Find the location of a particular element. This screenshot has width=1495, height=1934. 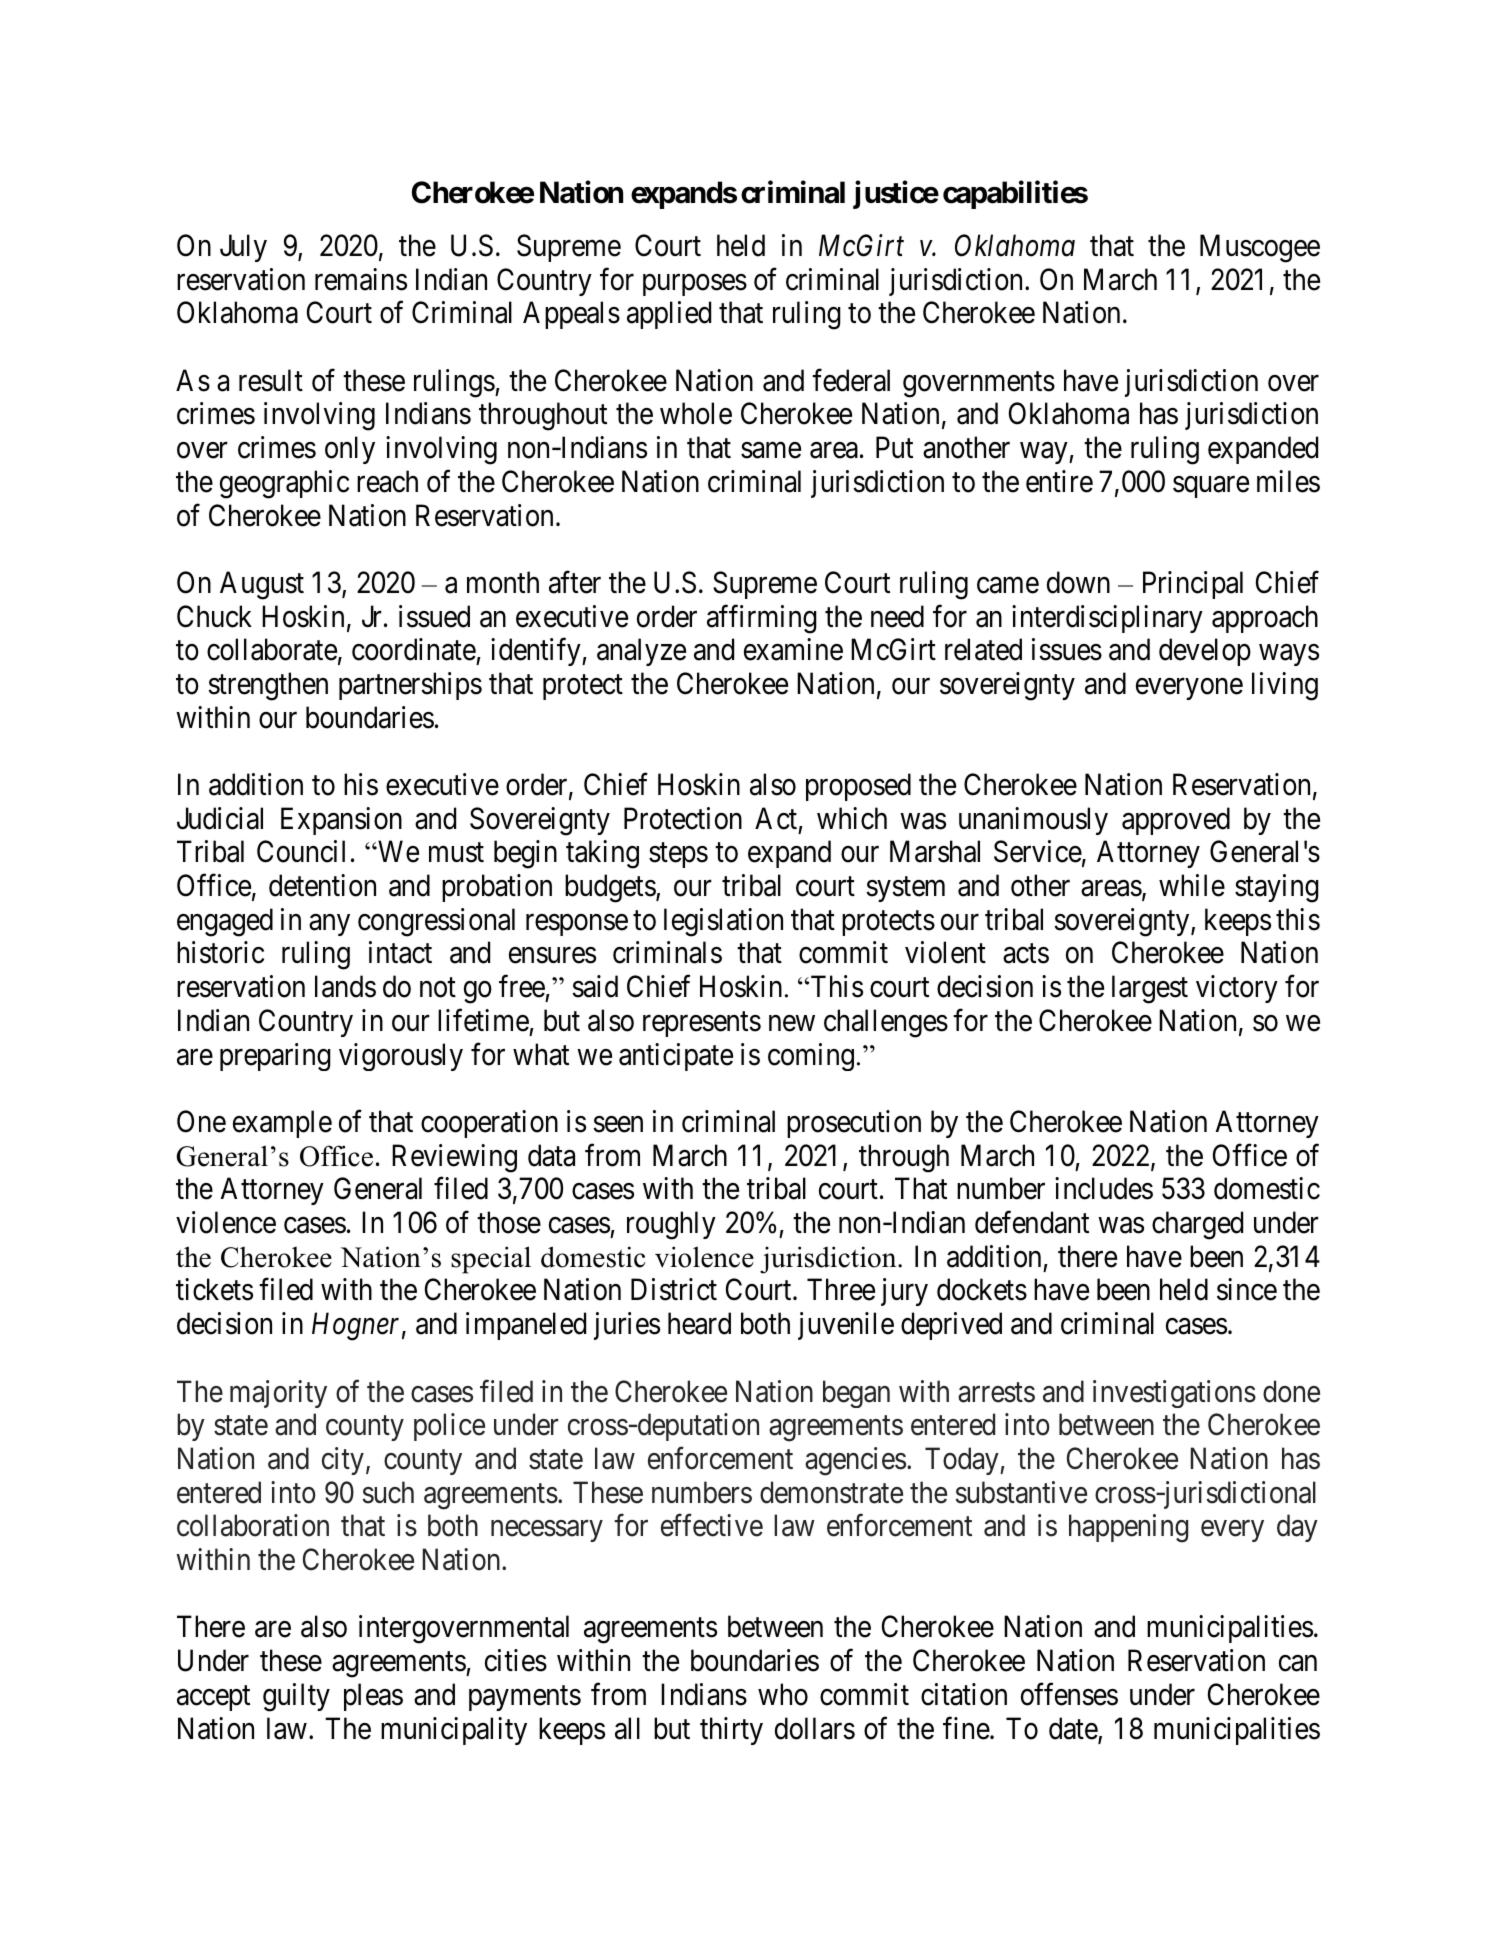

intact is located at coordinates (400, 952).
